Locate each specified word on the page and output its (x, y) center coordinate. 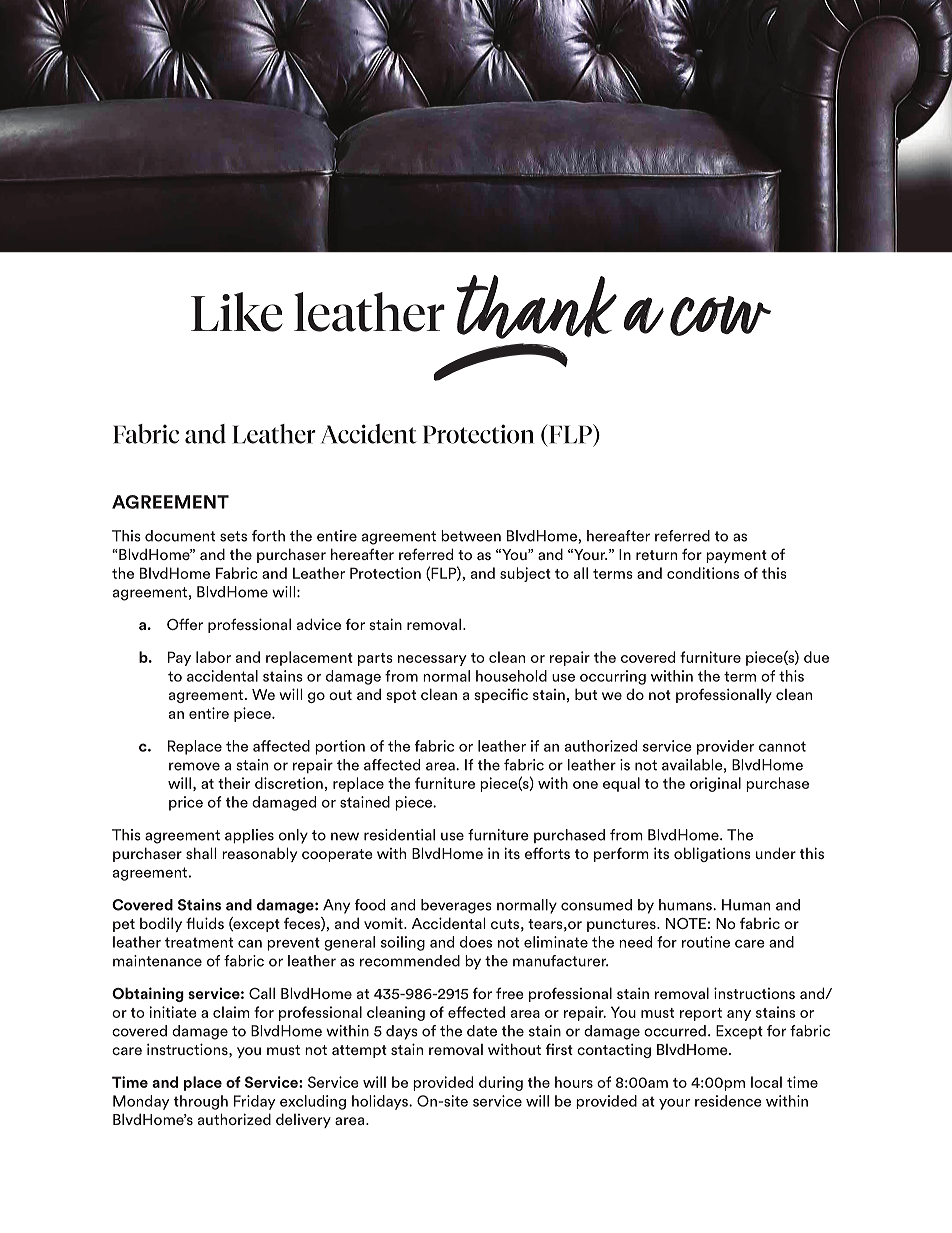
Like (236, 312)
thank (537, 307)
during (501, 1083)
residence (728, 1101)
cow (720, 316)
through (201, 1102)
